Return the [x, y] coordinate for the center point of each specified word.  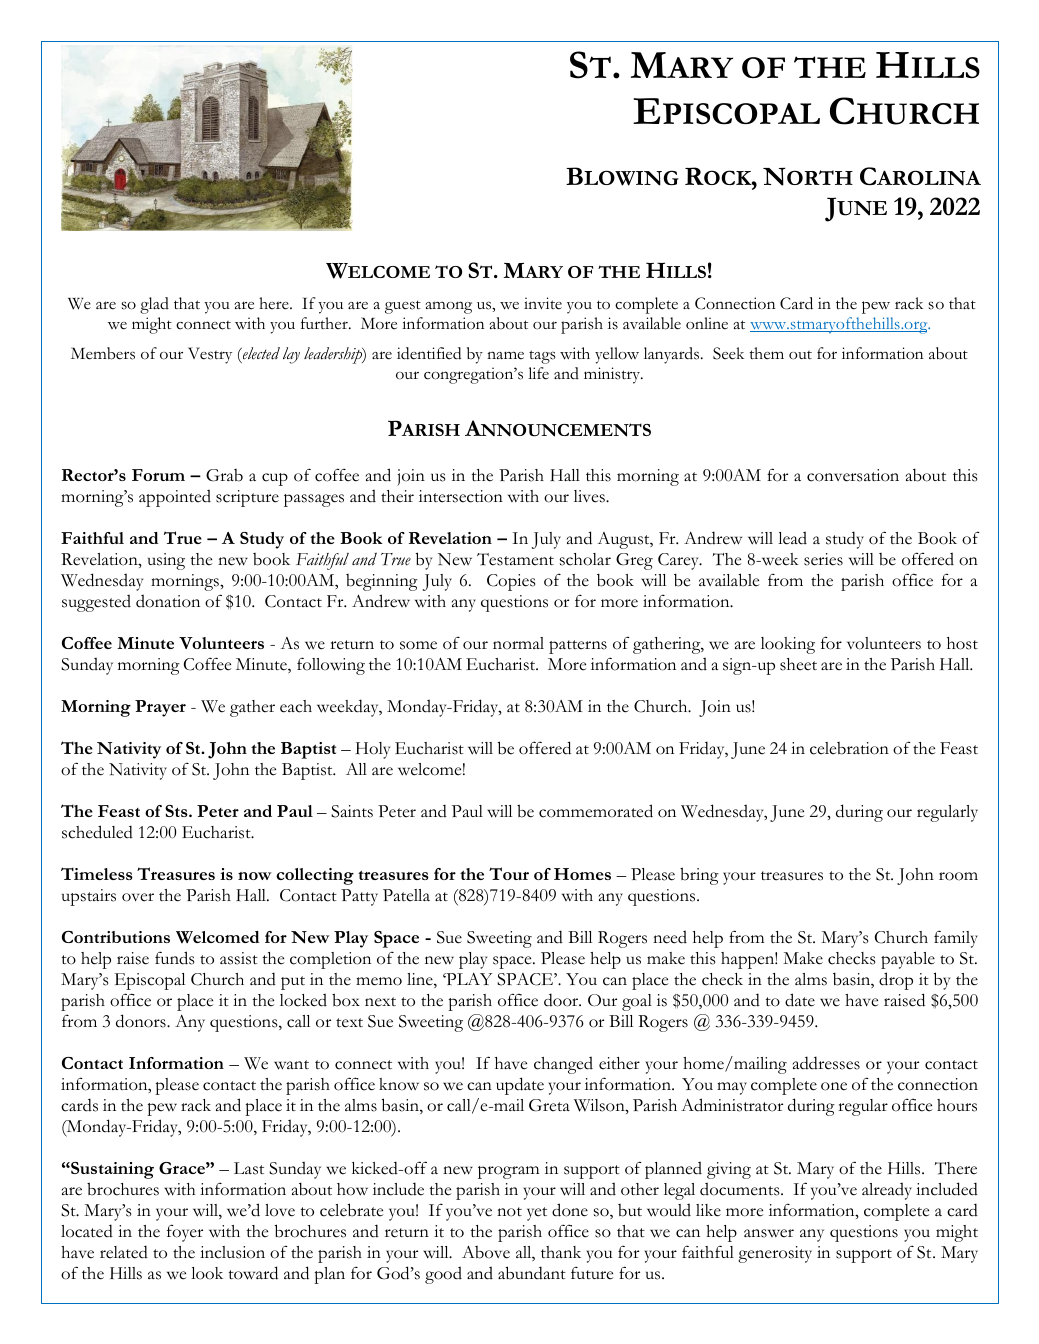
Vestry [210, 355]
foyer [185, 1233]
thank [561, 1252]
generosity [775, 1254]
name [505, 355]
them [766, 353]
